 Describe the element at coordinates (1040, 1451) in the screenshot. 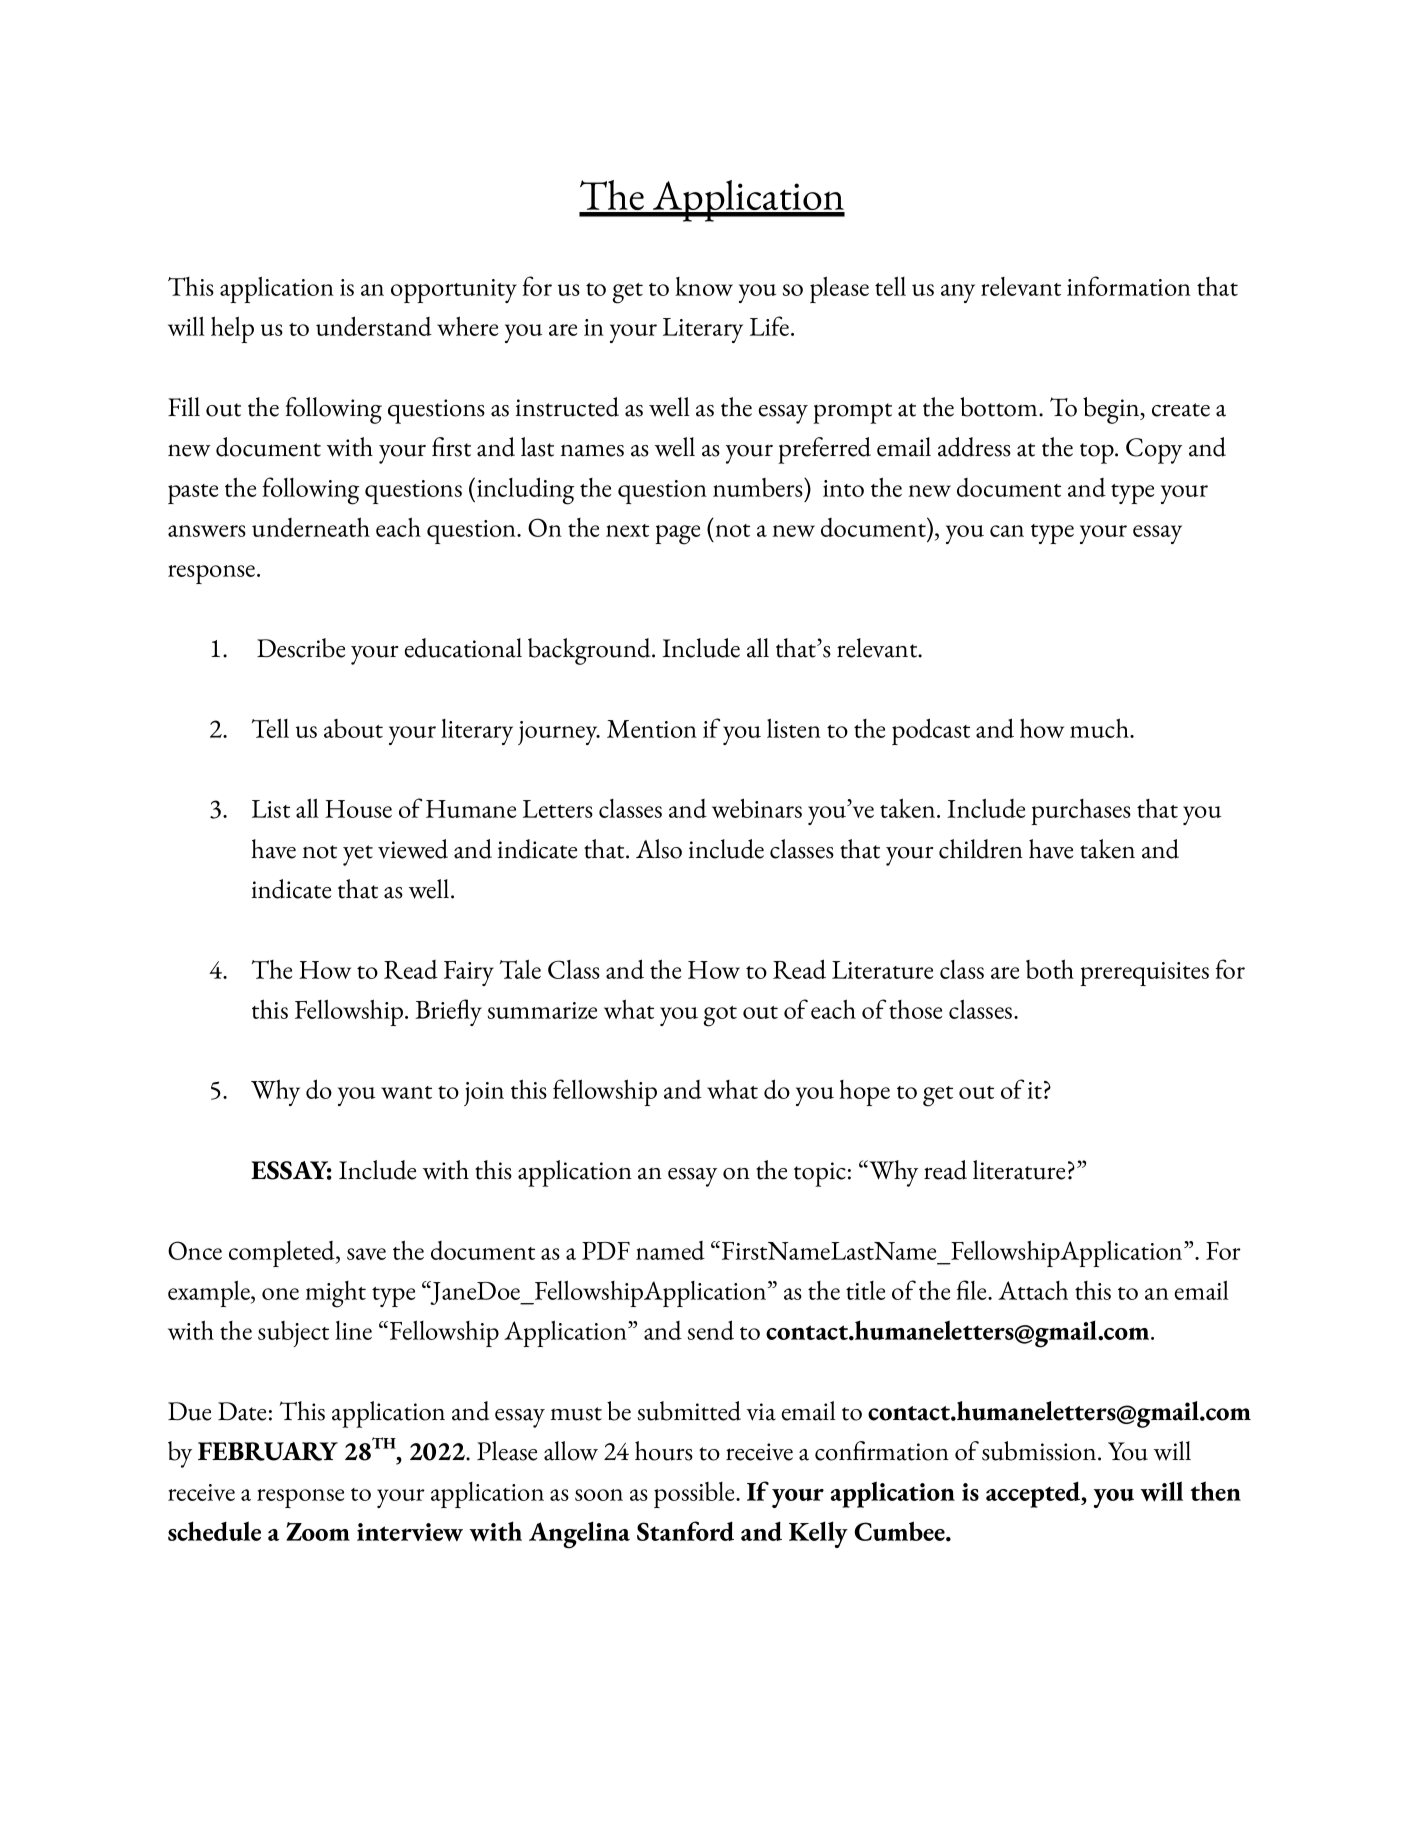

I see `submission` at that location.
